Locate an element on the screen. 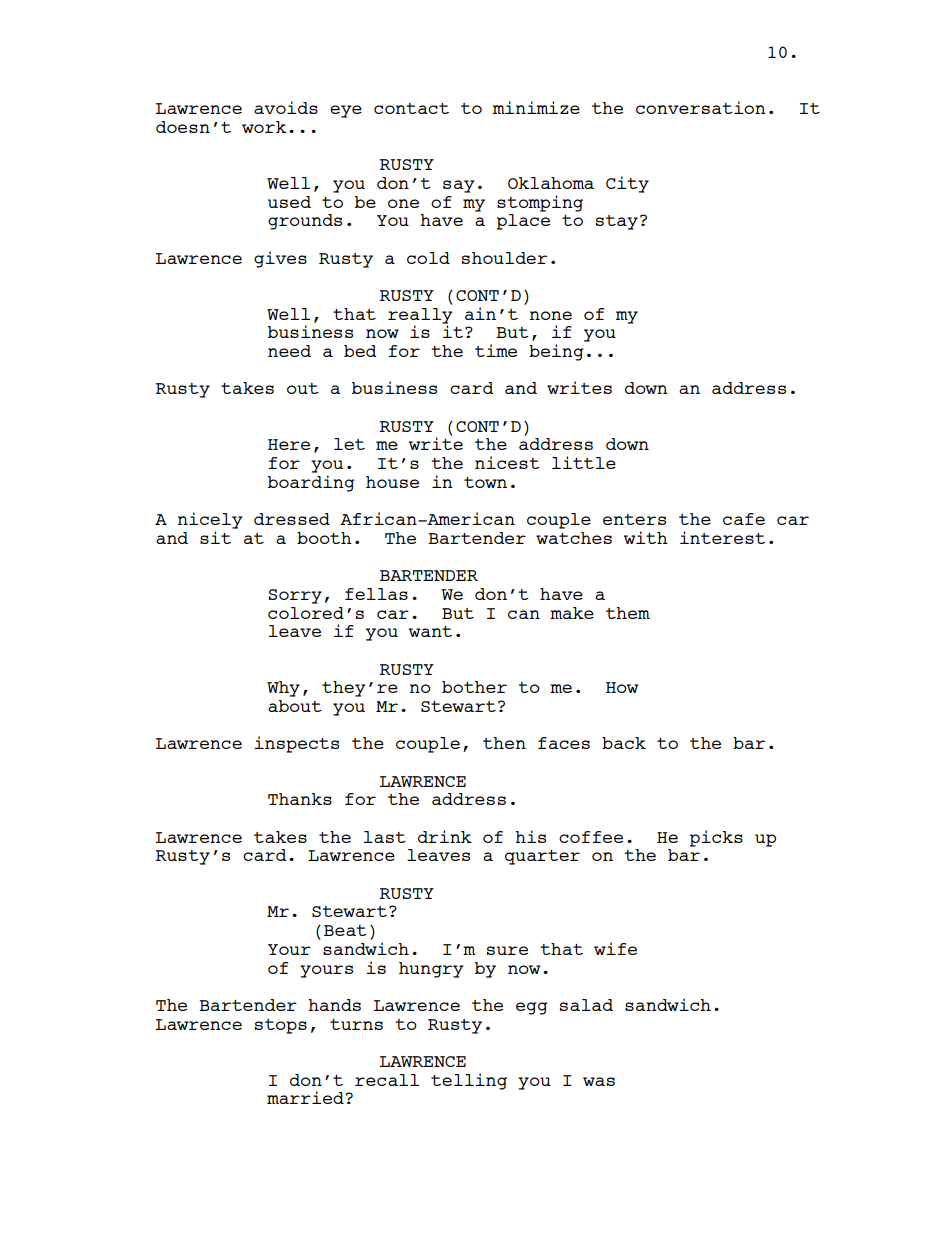 The height and width of the screenshot is (1233, 952). say is located at coordinates (459, 186).
